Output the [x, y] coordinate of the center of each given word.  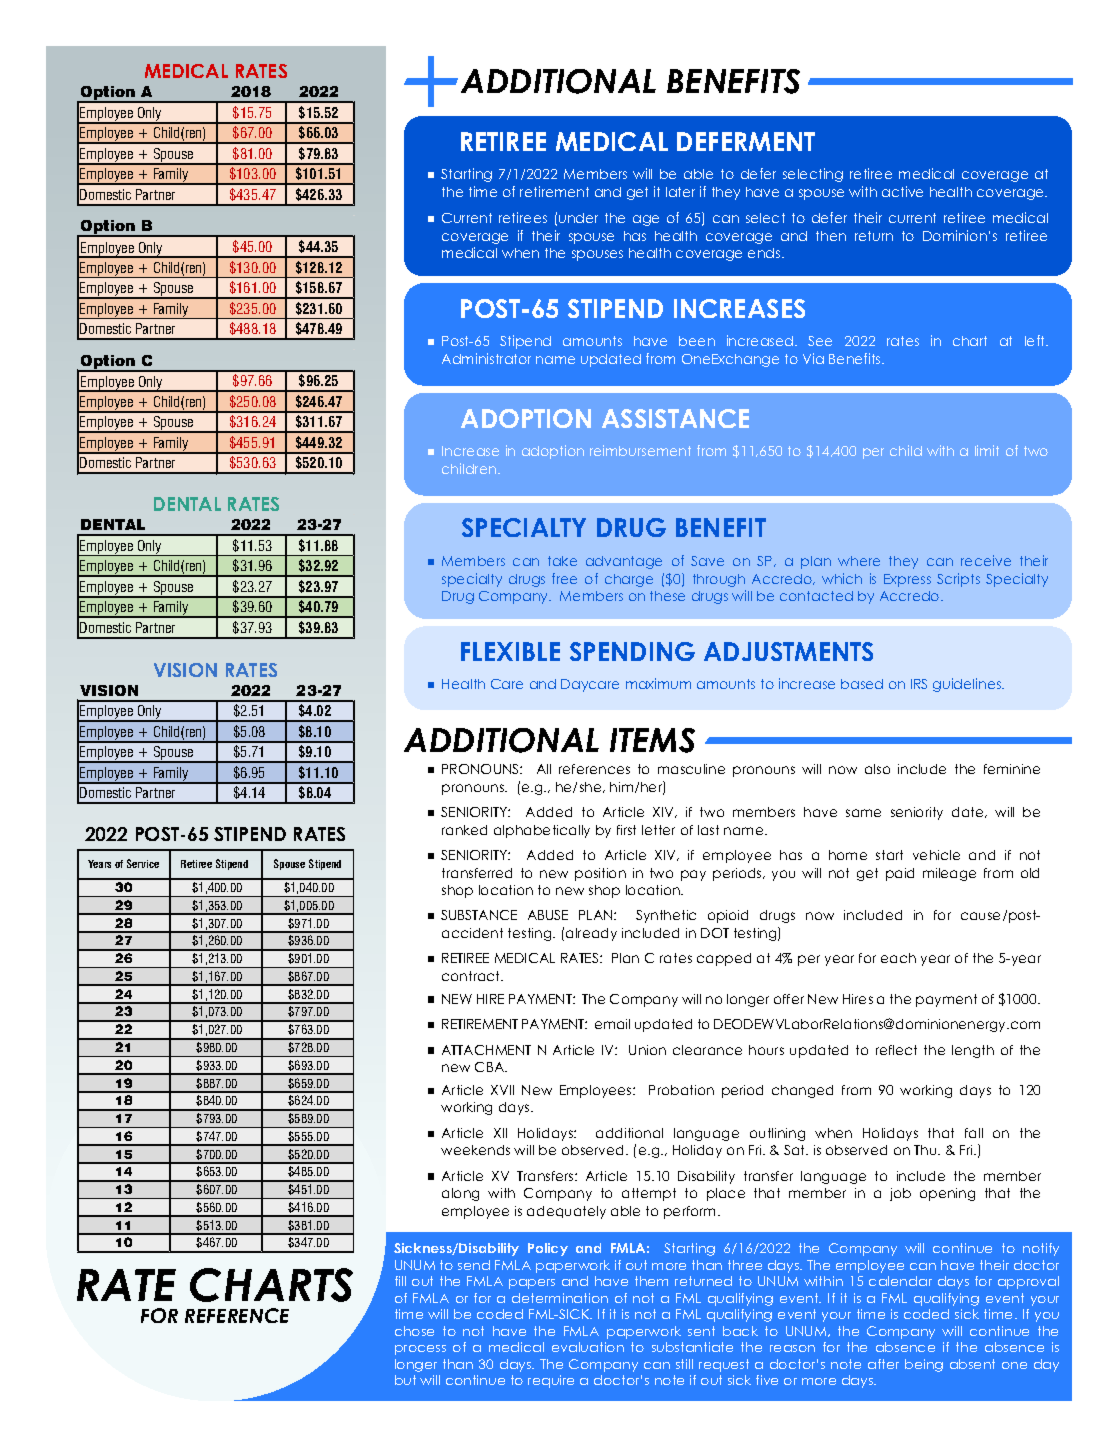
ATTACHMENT [486, 1050]
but [405, 1380]
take [562, 561]
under [578, 218]
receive [986, 560]
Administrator [486, 358]
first [626, 830]
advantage [624, 562]
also [877, 769]
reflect [896, 1050]
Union [647, 1050]
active [902, 191]
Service [143, 863]
